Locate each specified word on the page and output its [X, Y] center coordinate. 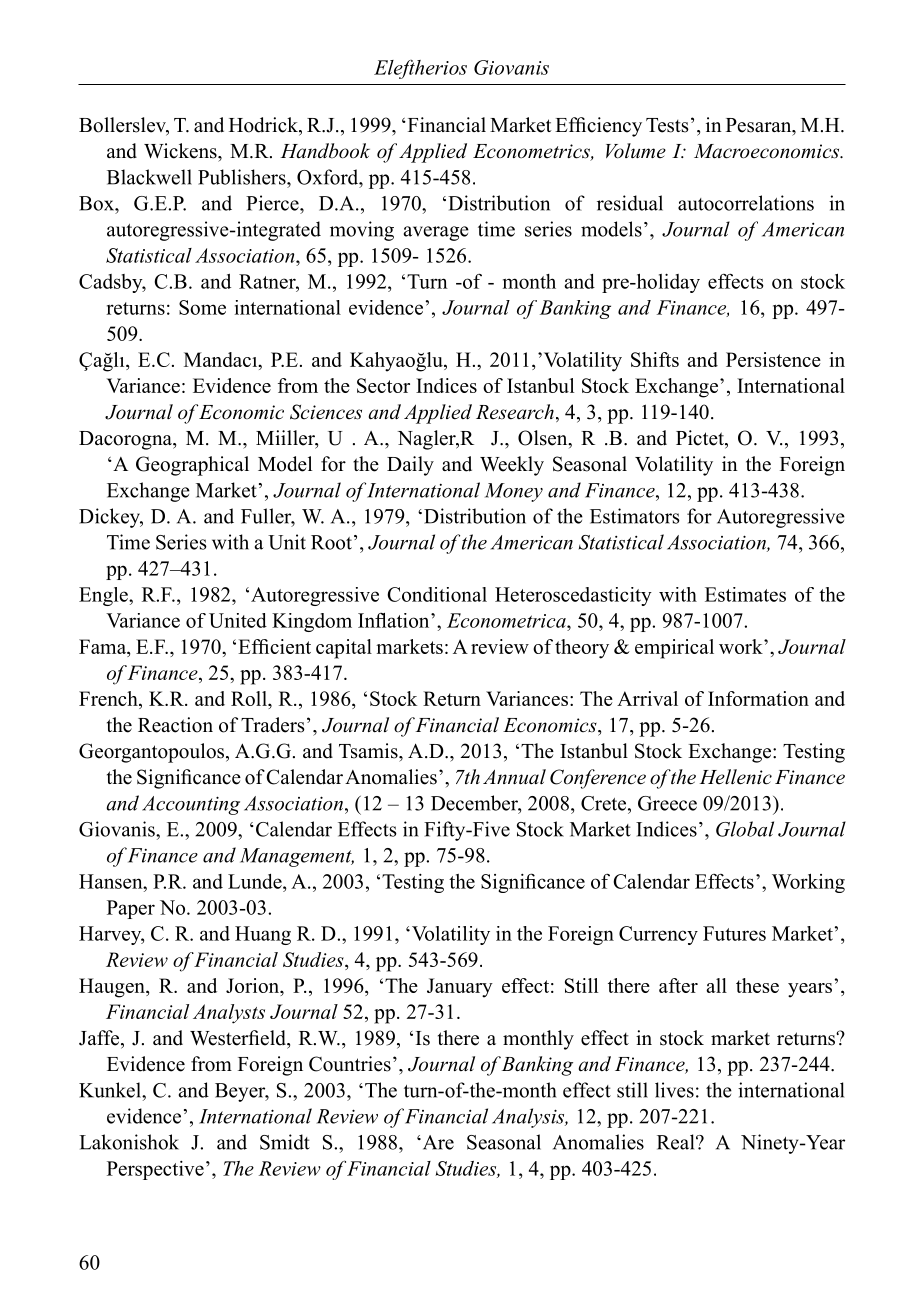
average [436, 233]
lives [674, 1090]
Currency [658, 935]
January [460, 988]
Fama [103, 646]
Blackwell [149, 177]
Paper [131, 909]
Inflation [395, 620]
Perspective [155, 1170]
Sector [383, 385]
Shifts [655, 359]
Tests [667, 125]
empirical [674, 649]
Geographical [192, 466]
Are [437, 1142]
